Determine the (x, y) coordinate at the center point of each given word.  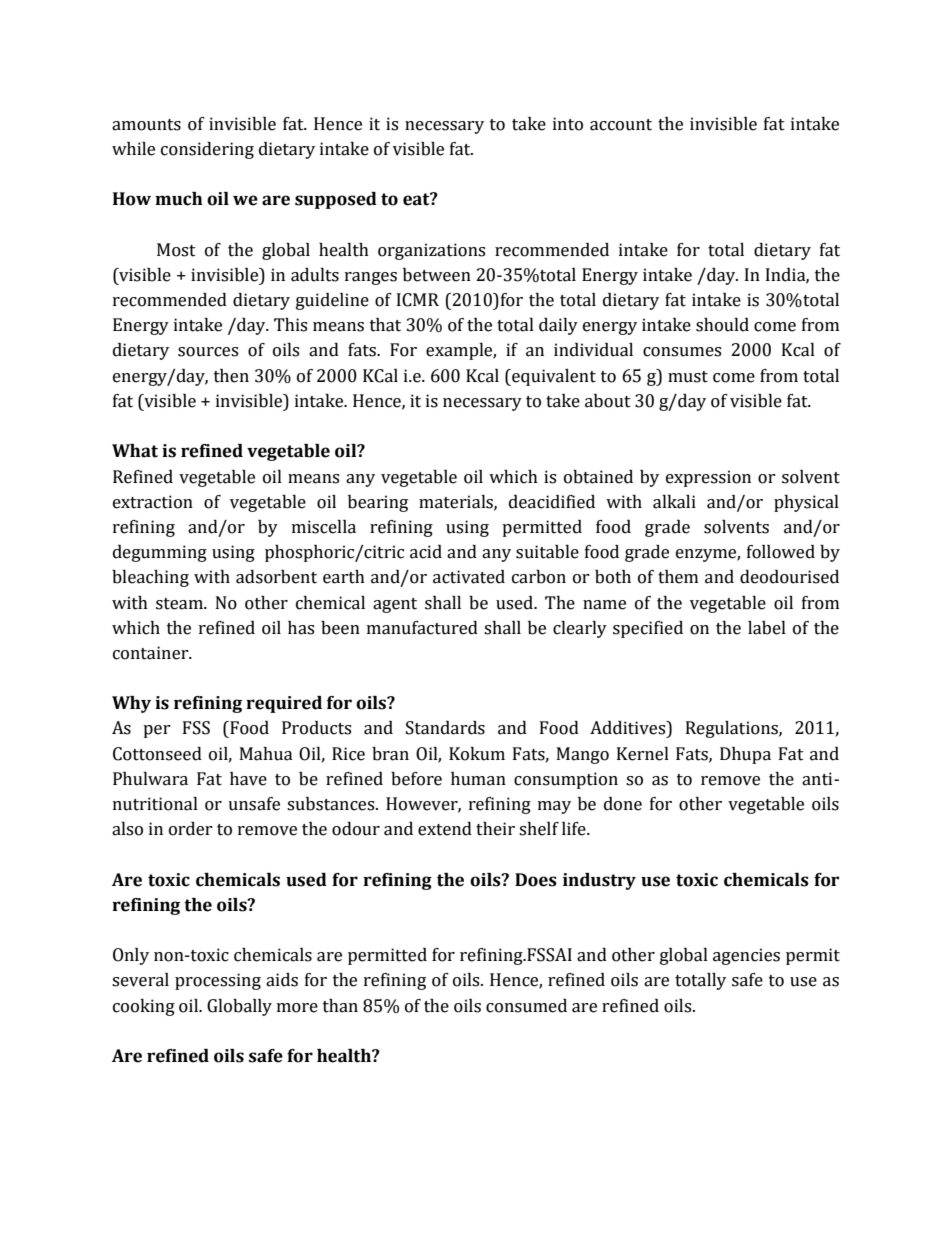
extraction (153, 502)
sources (208, 352)
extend (445, 829)
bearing (378, 503)
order (191, 829)
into (568, 124)
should (722, 325)
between (437, 275)
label (767, 628)
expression (708, 478)
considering (207, 150)
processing (218, 981)
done (623, 804)
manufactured (422, 628)
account (621, 125)
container (152, 653)
